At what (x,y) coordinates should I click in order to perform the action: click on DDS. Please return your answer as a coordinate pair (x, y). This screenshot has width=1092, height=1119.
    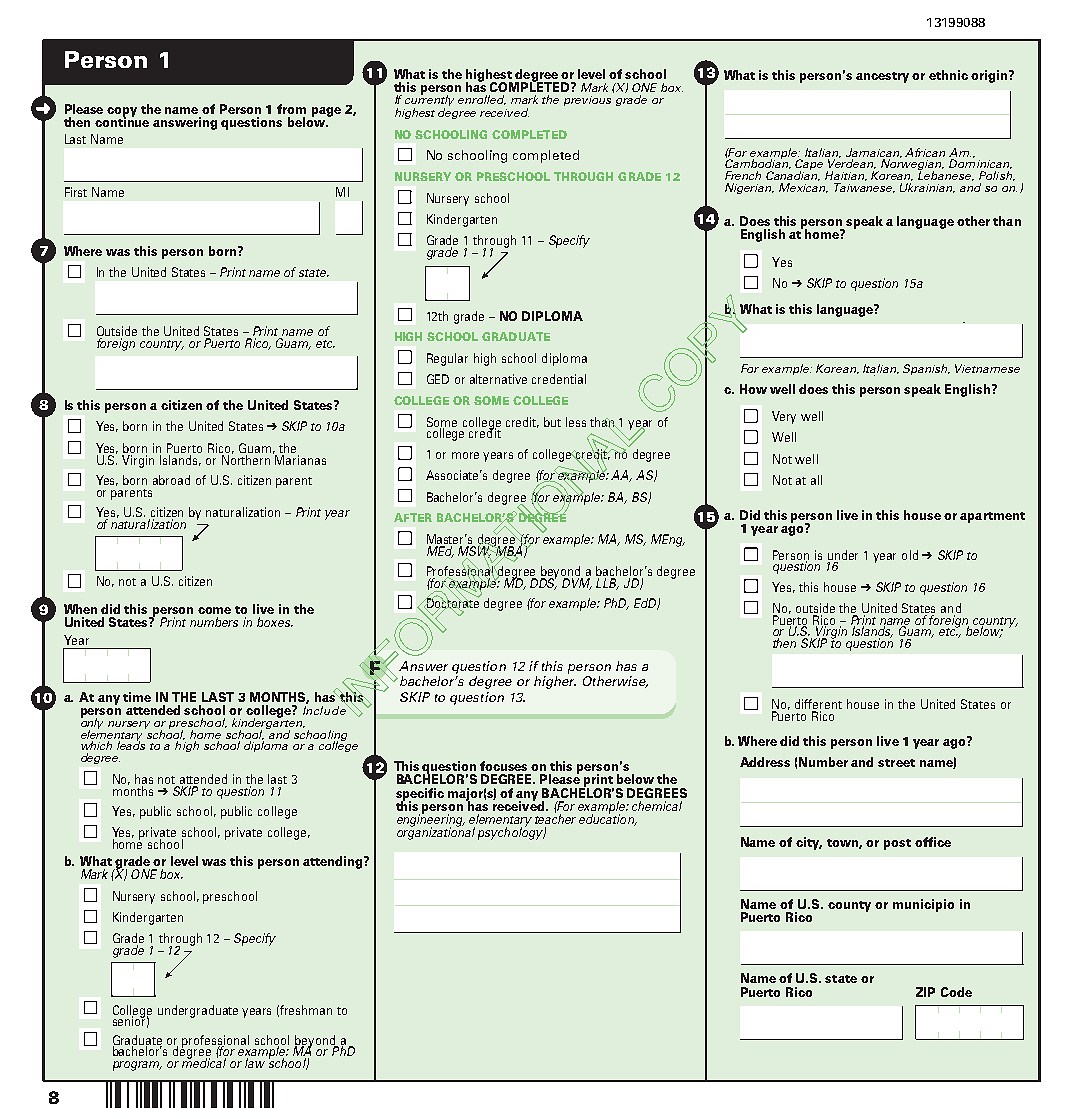
    Looking at the image, I should click on (543, 582).
